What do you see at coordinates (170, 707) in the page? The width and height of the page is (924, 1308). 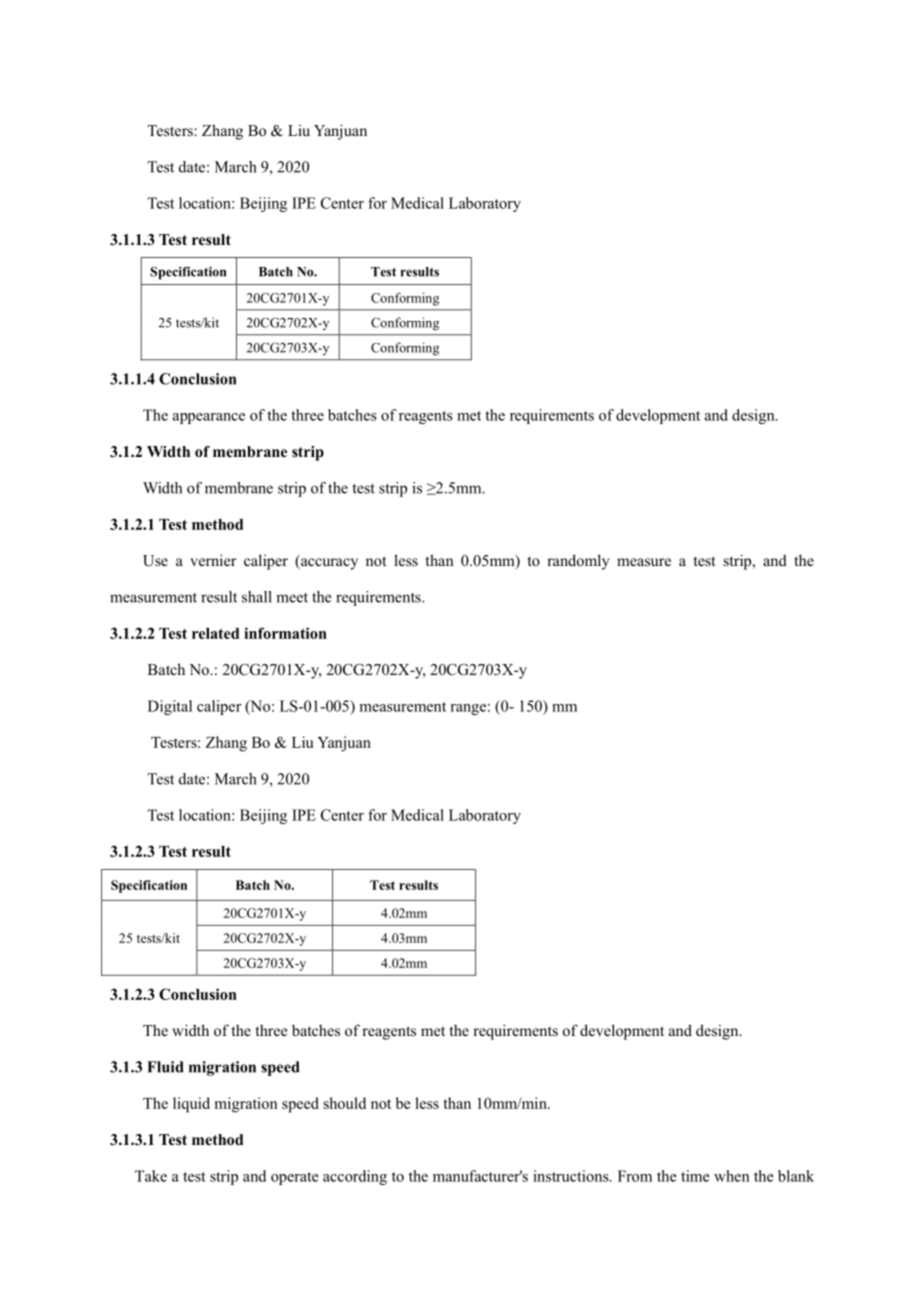 I see `Digital` at bounding box center [170, 707].
